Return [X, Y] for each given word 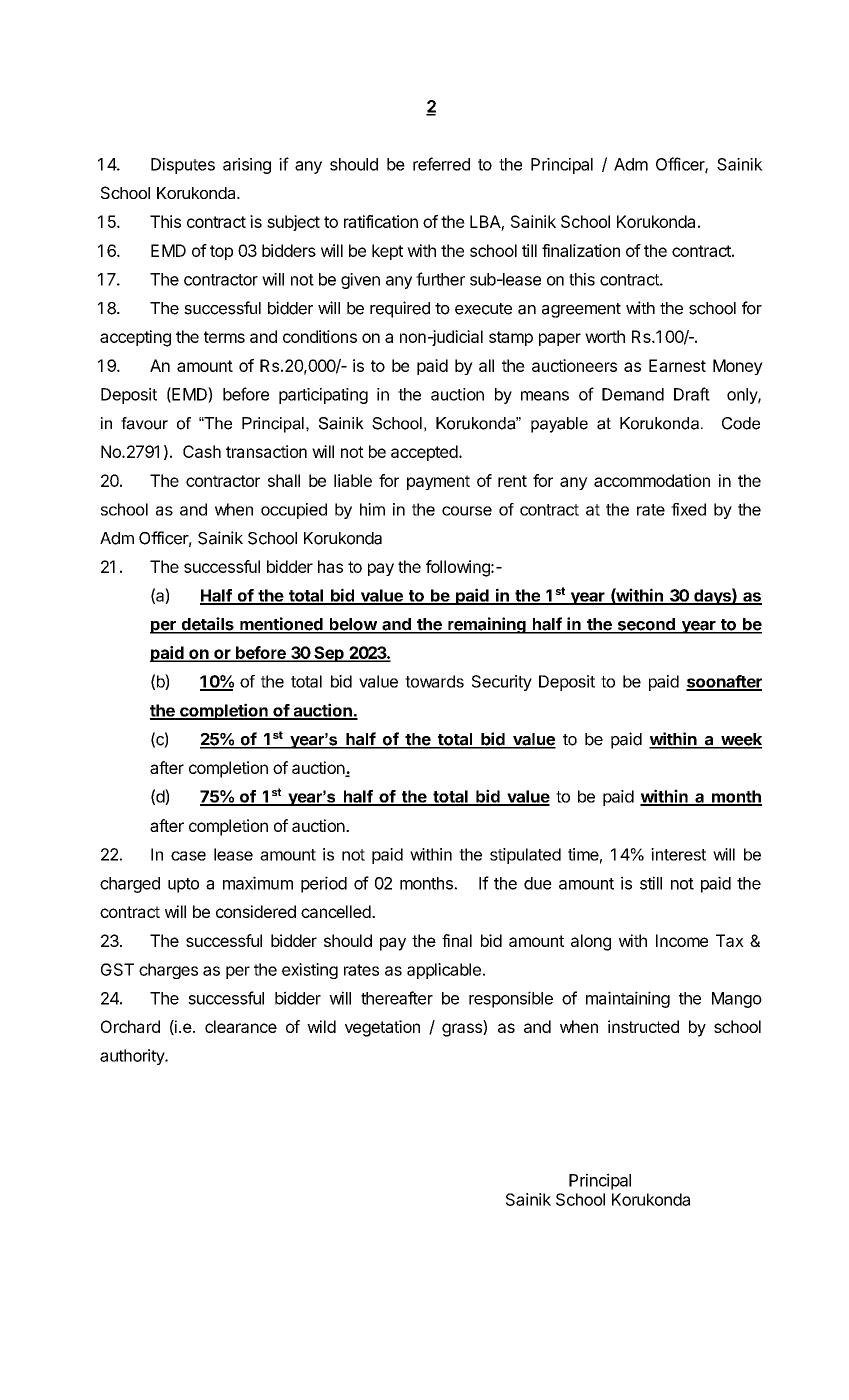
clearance [241, 1026]
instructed [643, 1026]
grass [463, 1030]
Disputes [183, 166]
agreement [581, 310]
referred [441, 164]
